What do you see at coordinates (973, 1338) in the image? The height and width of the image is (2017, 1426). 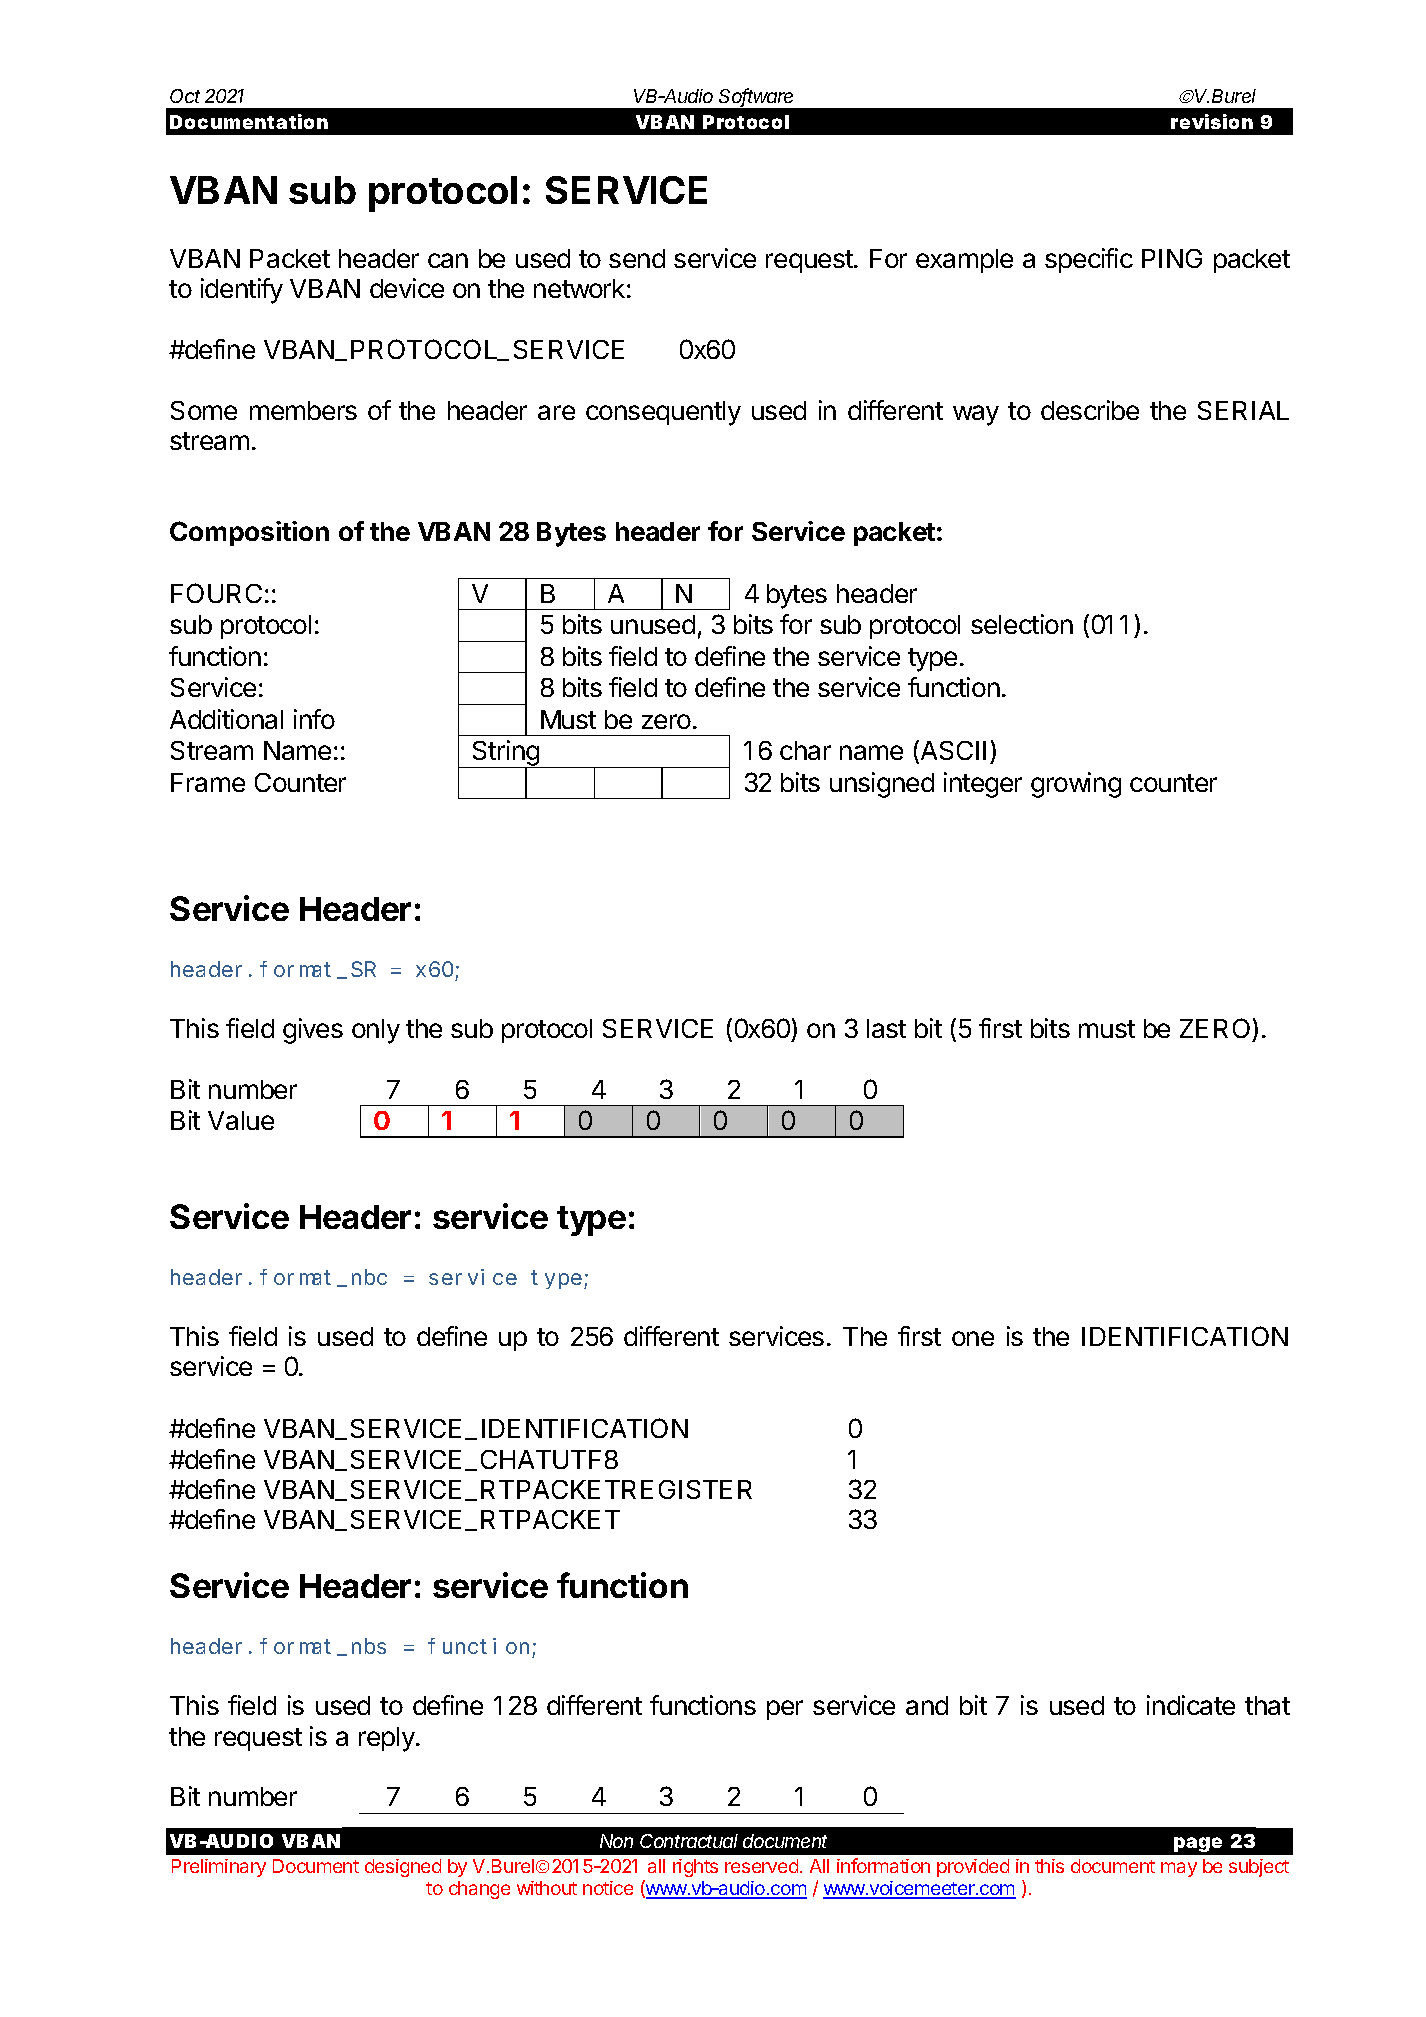 I see `one` at bounding box center [973, 1338].
